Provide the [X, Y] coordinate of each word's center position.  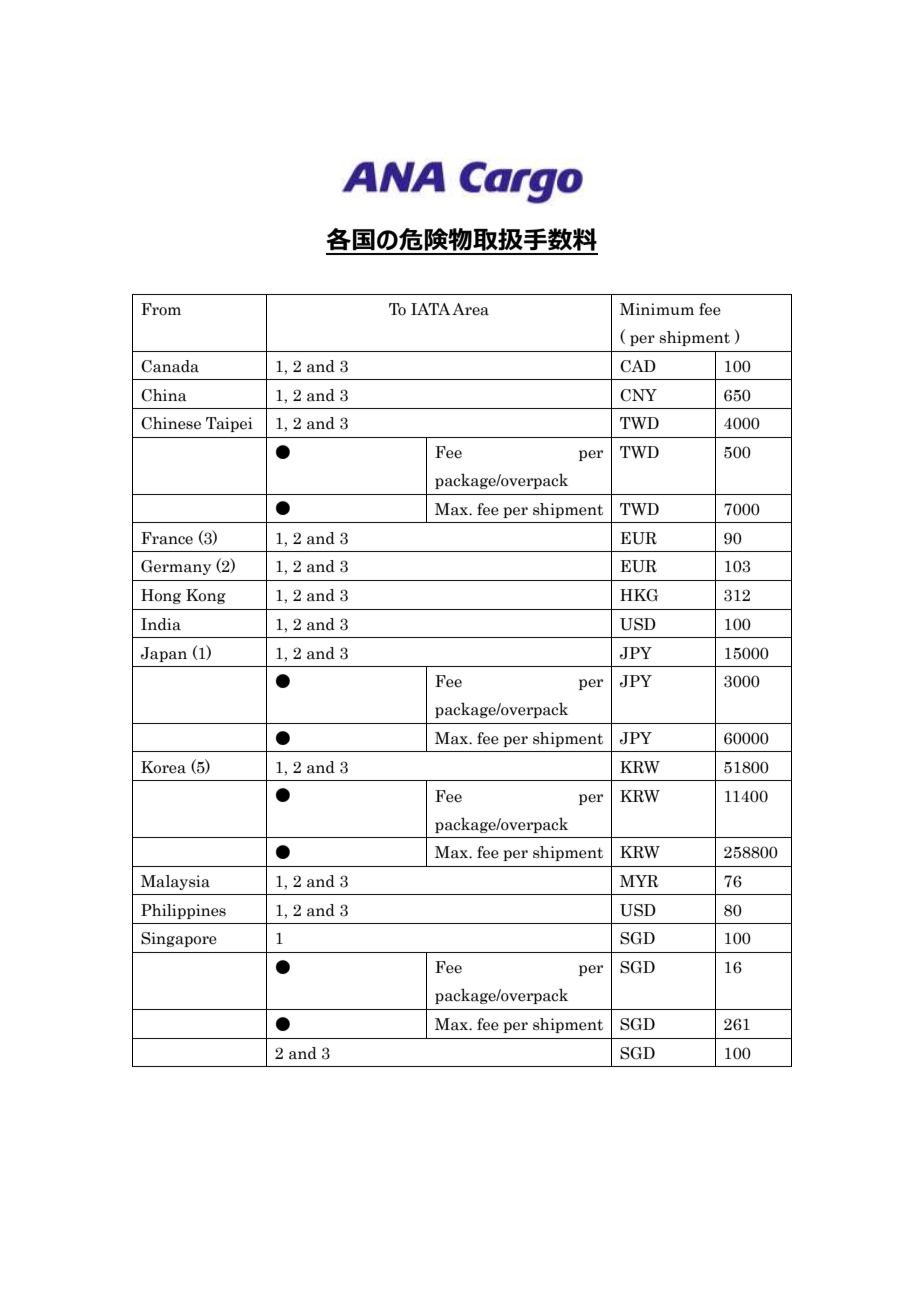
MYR [639, 881]
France [167, 538]
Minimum [657, 309]
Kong [206, 596]
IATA [430, 309]
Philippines [183, 911]
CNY [638, 395]
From [161, 309]
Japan [164, 654]
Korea [163, 767]
